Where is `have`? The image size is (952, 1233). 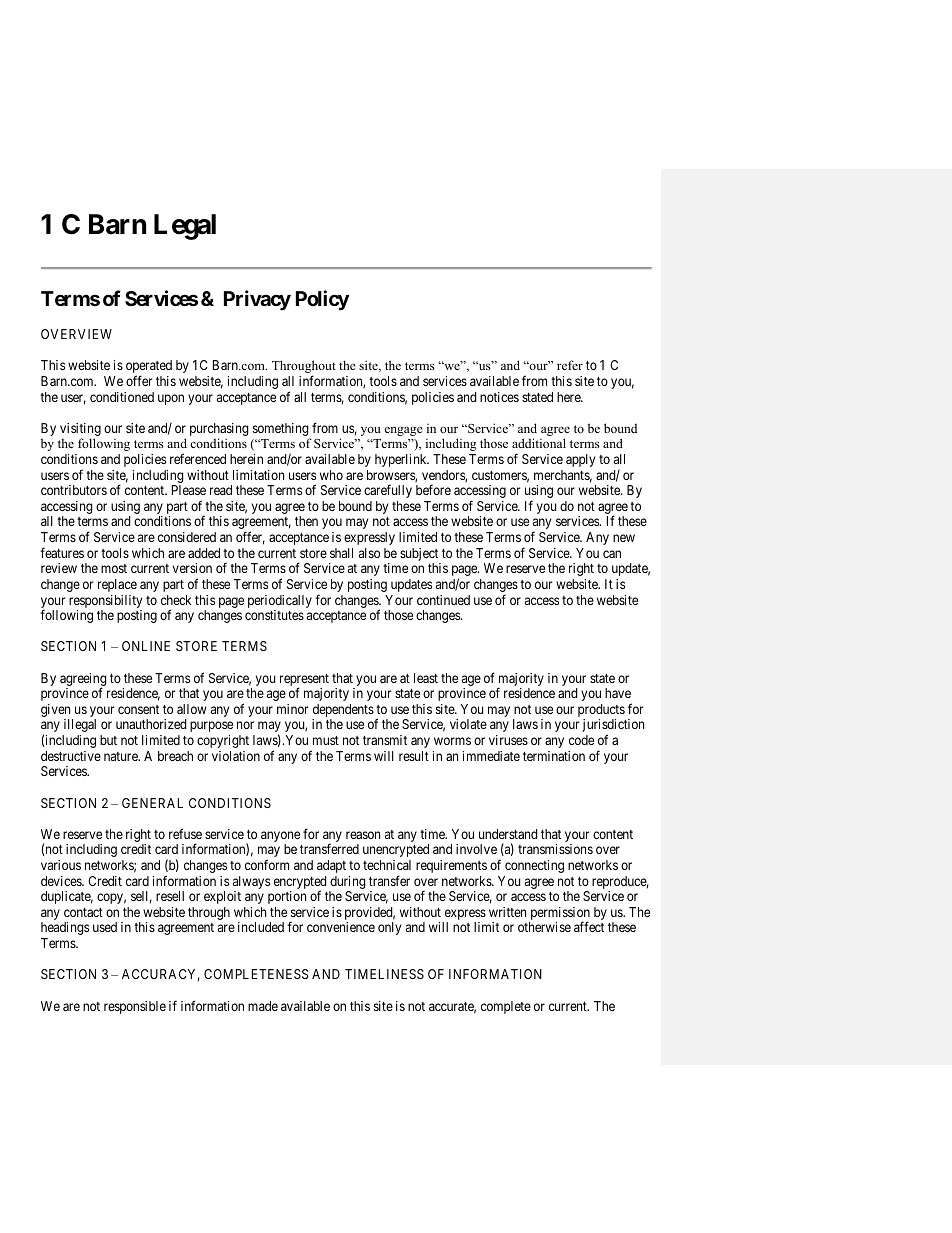 have is located at coordinates (618, 693).
